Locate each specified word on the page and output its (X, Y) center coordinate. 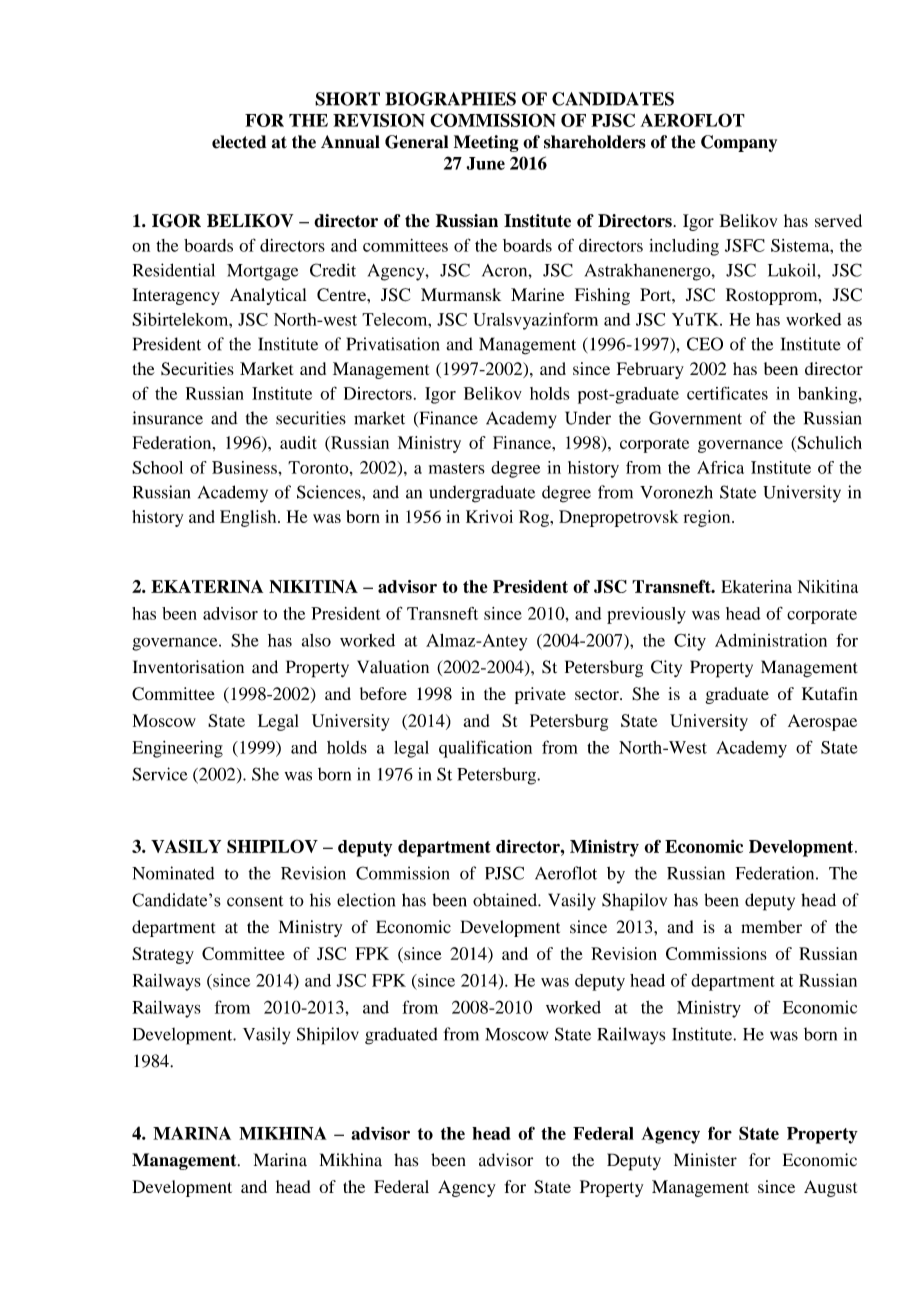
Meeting (486, 143)
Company (739, 143)
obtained (506, 900)
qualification (485, 749)
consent (255, 901)
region (708, 518)
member (771, 927)
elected (239, 142)
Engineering (177, 749)
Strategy (163, 955)
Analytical (268, 296)
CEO (705, 344)
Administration (771, 640)
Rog (535, 518)
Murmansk (461, 294)
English (249, 518)
